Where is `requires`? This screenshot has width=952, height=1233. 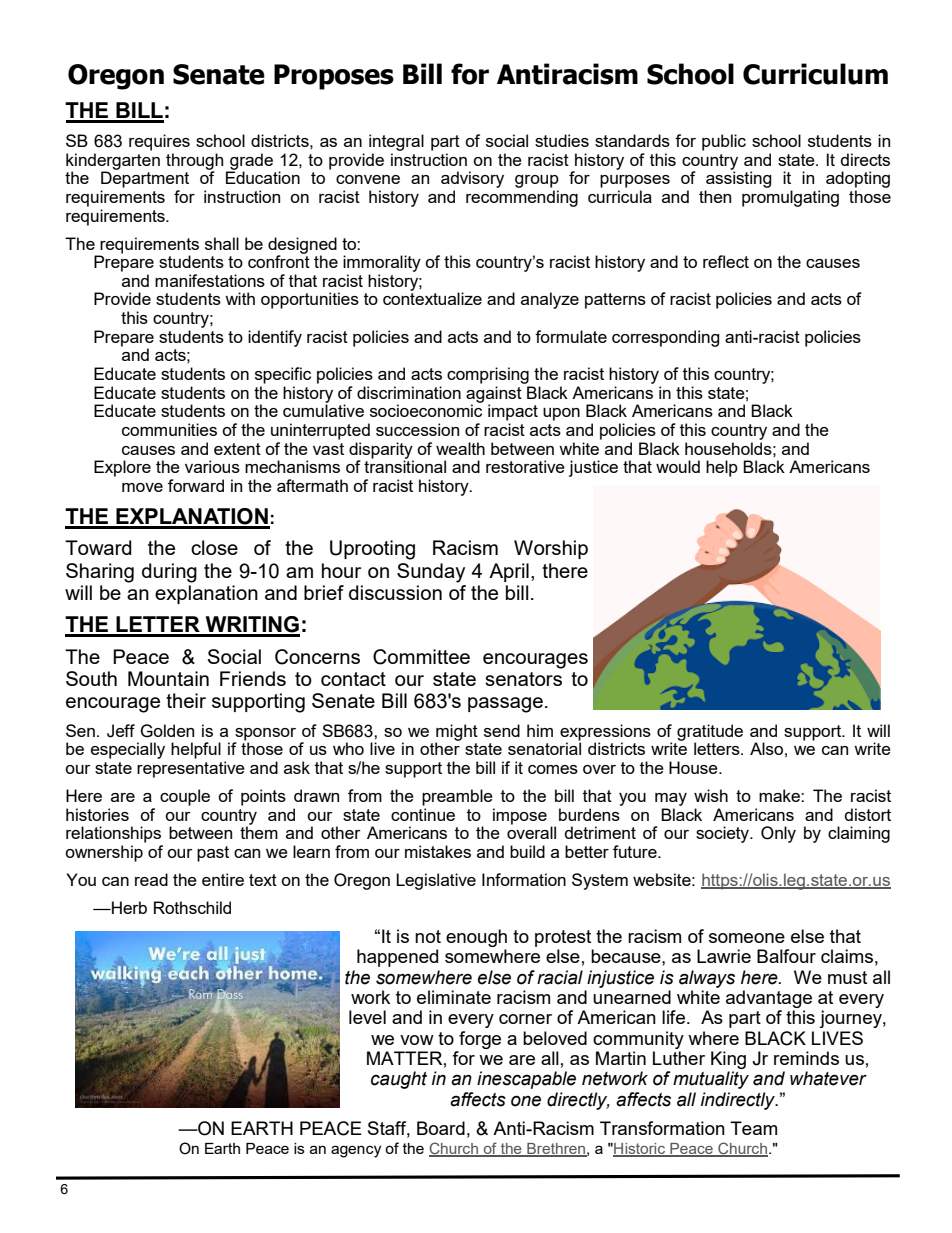
requires is located at coordinates (159, 142).
